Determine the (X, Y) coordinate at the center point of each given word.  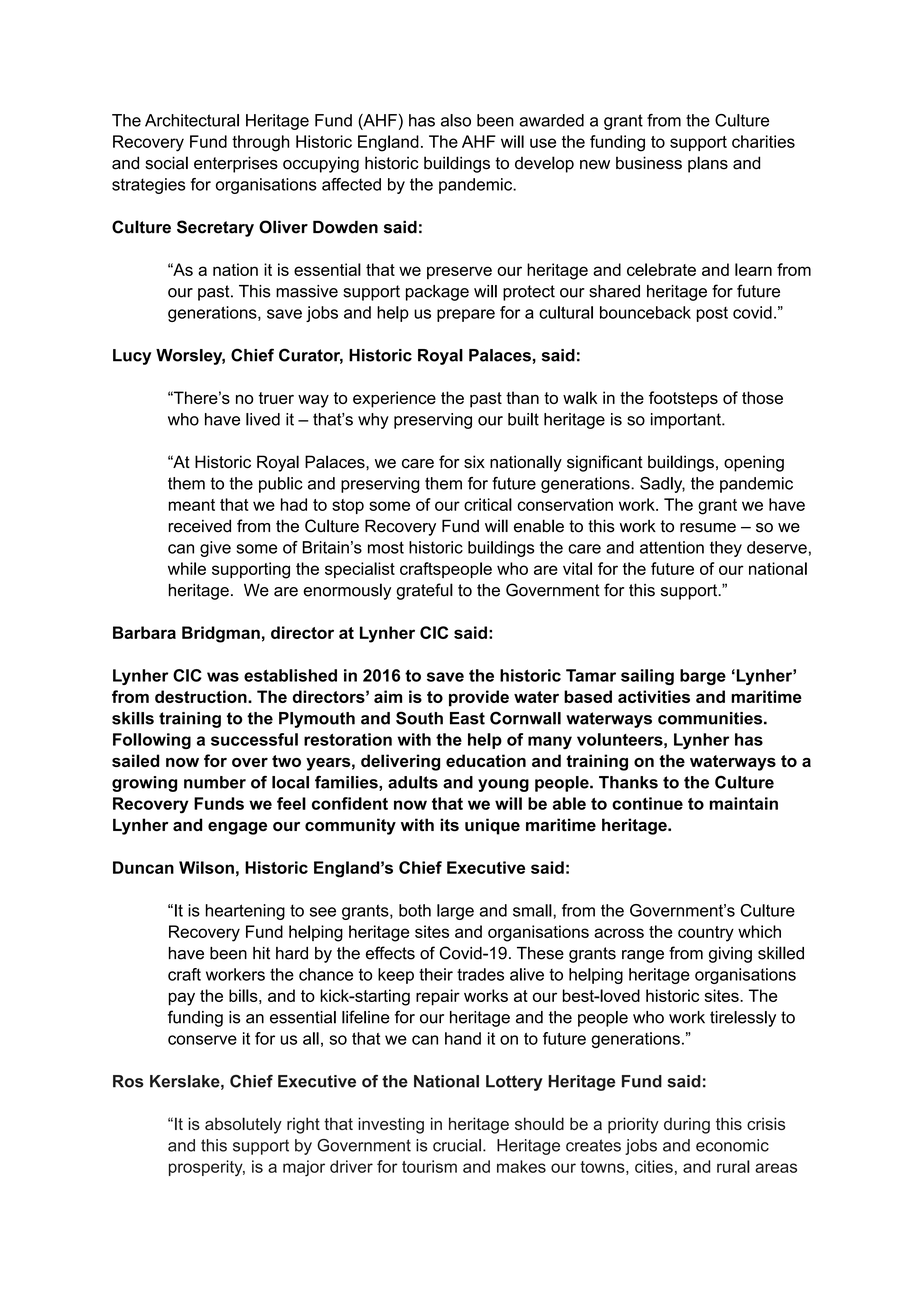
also (456, 120)
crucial (457, 1145)
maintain (744, 803)
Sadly (662, 485)
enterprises (236, 164)
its (449, 824)
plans (708, 164)
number (215, 782)
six (474, 462)
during (687, 1125)
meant (191, 505)
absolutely (243, 1125)
